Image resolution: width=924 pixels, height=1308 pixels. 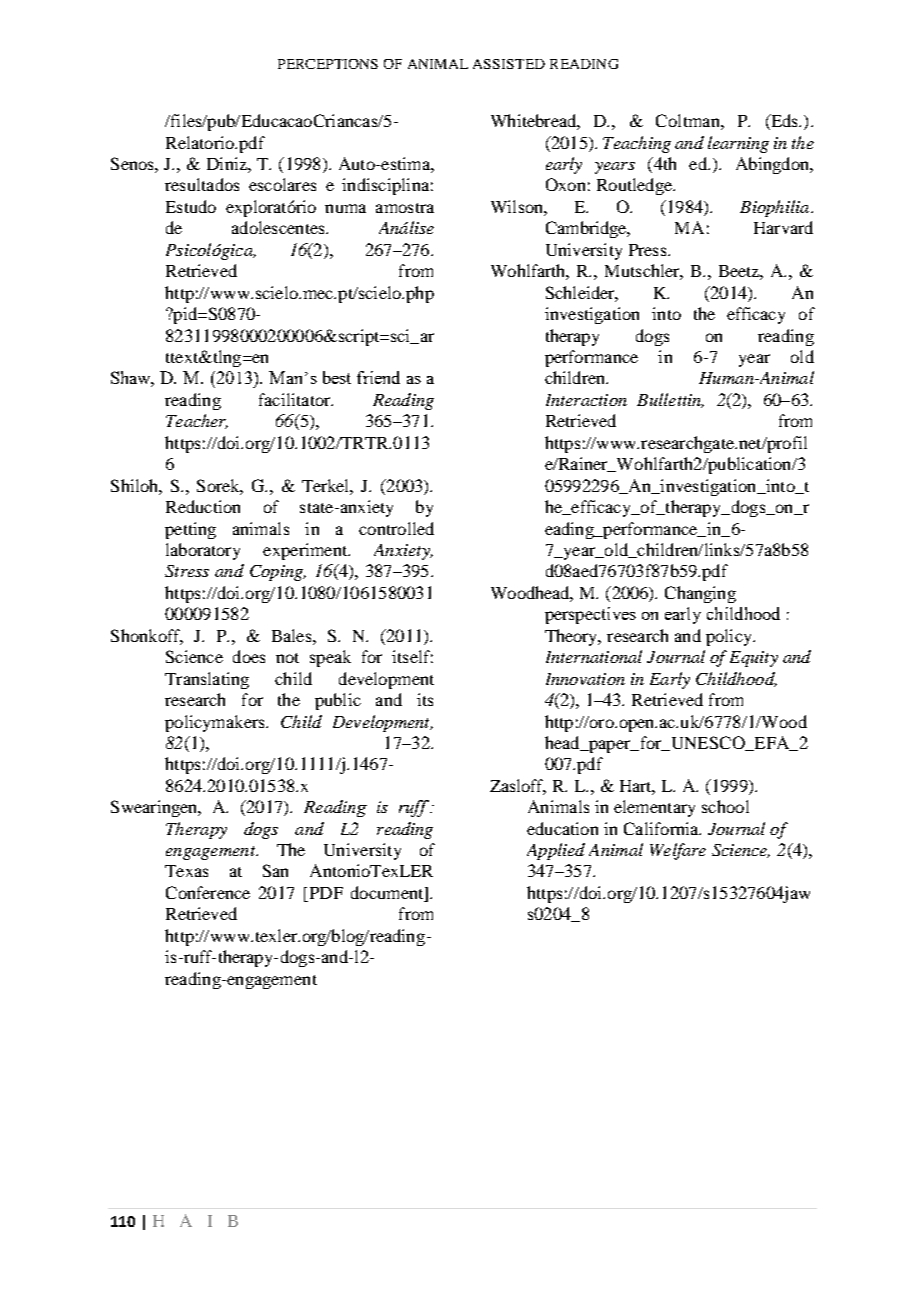 I want to click on PERCEPTIONS, so click(x=328, y=64).
